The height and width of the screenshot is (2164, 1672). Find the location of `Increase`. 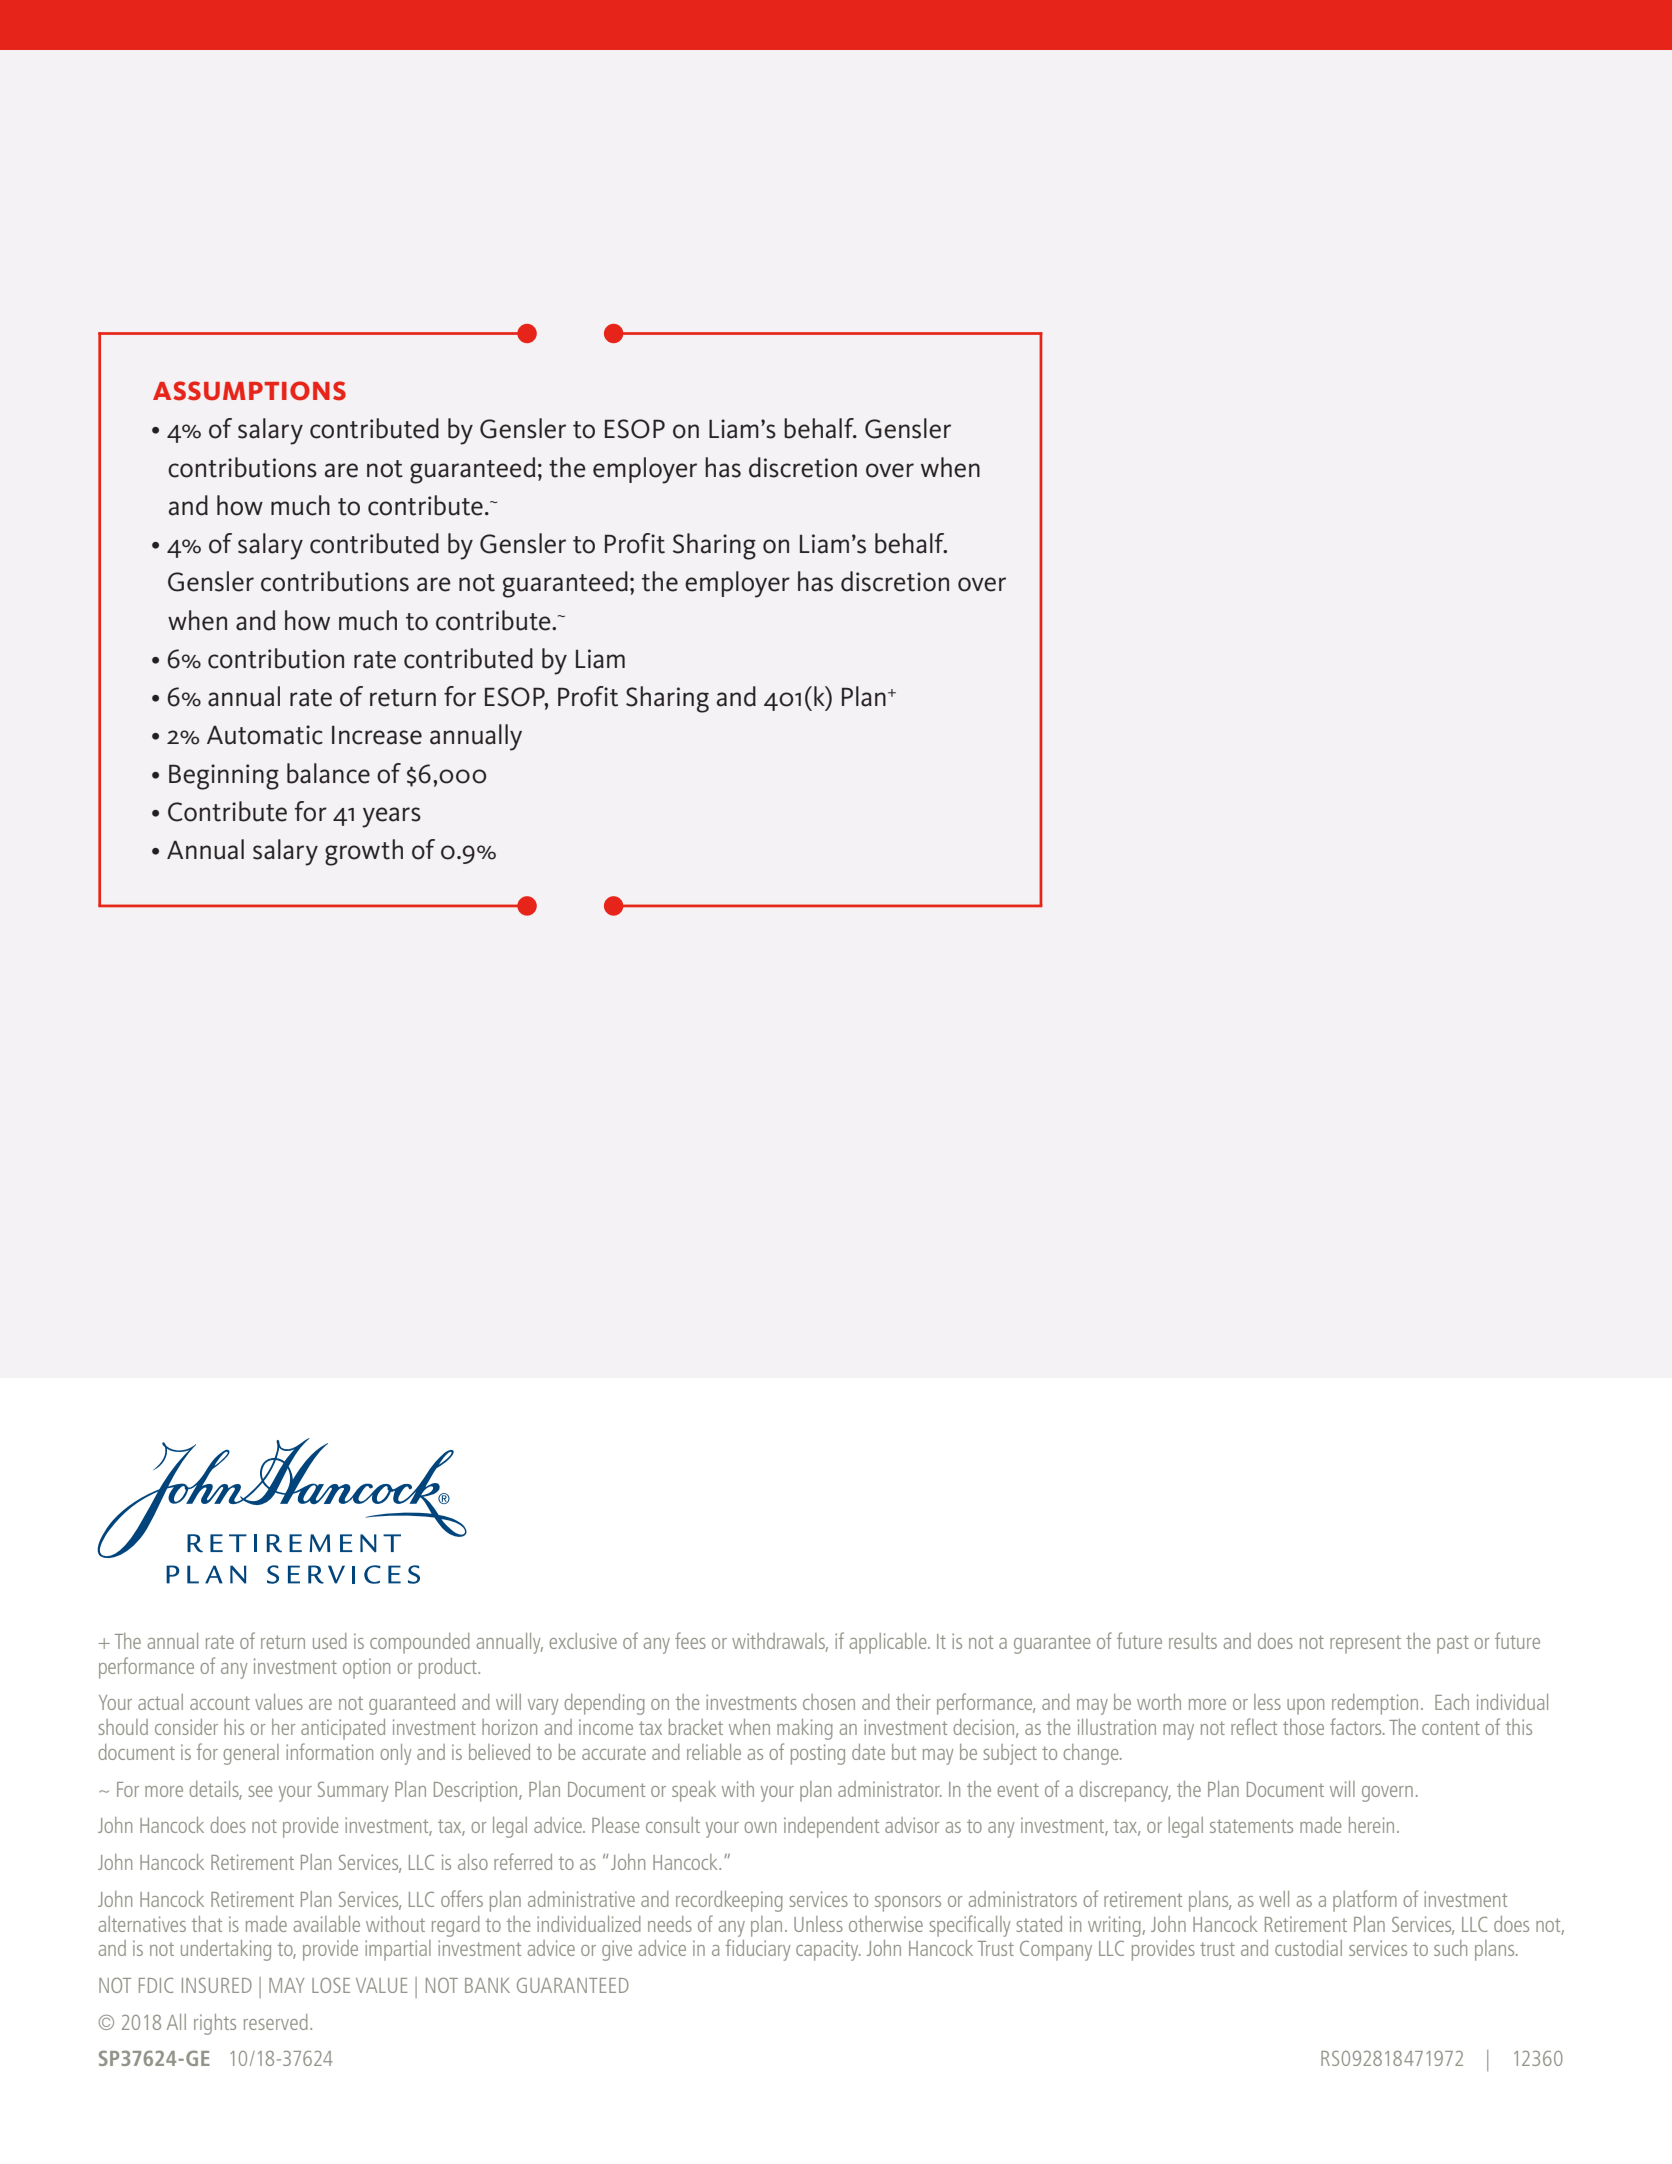

Increase is located at coordinates (377, 735).
